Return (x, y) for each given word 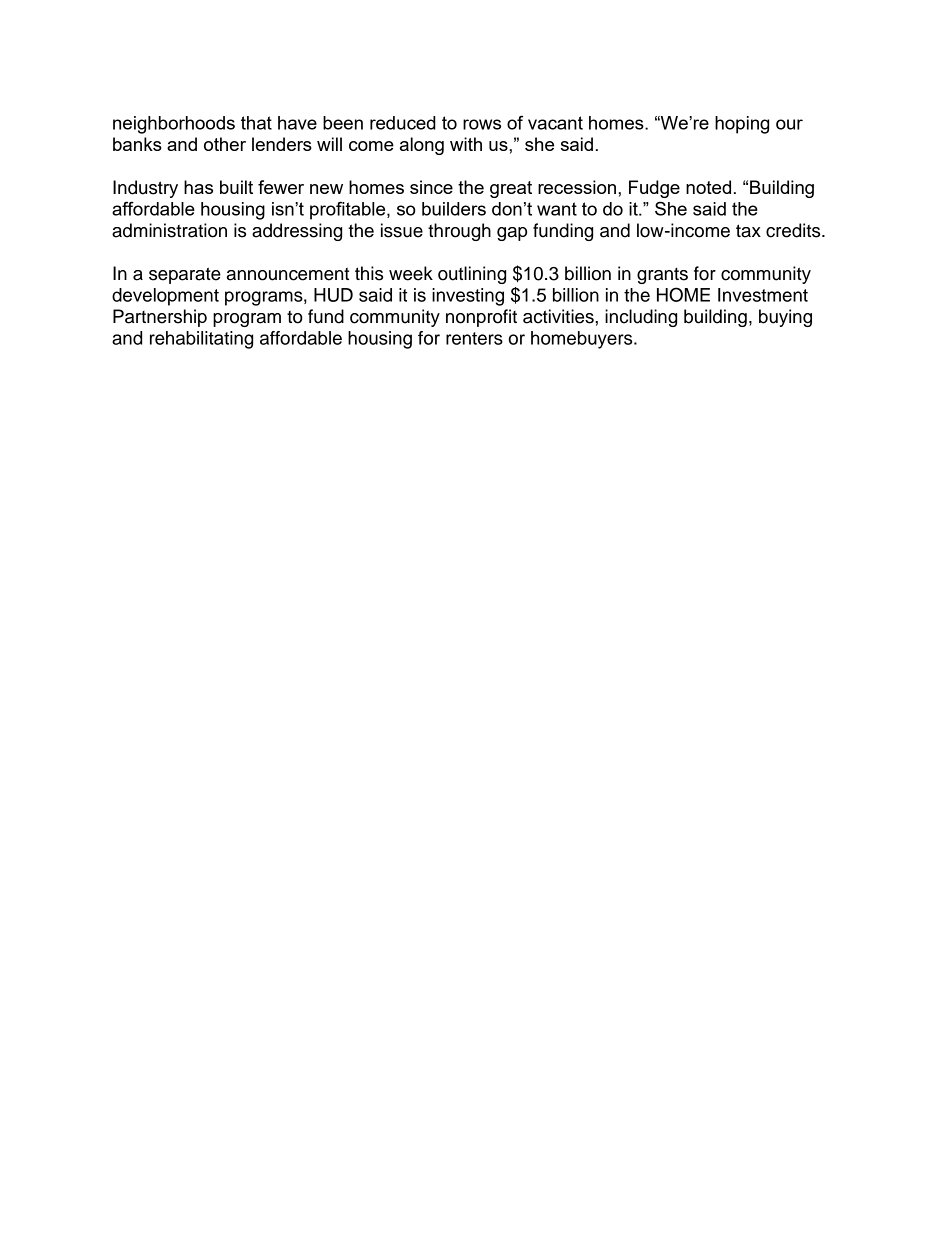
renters (474, 338)
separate (185, 275)
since (431, 187)
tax (748, 231)
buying (785, 318)
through (459, 232)
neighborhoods (174, 125)
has (198, 187)
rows (482, 124)
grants (662, 276)
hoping (742, 125)
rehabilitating (201, 340)
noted (708, 187)
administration (169, 230)
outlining (472, 275)
